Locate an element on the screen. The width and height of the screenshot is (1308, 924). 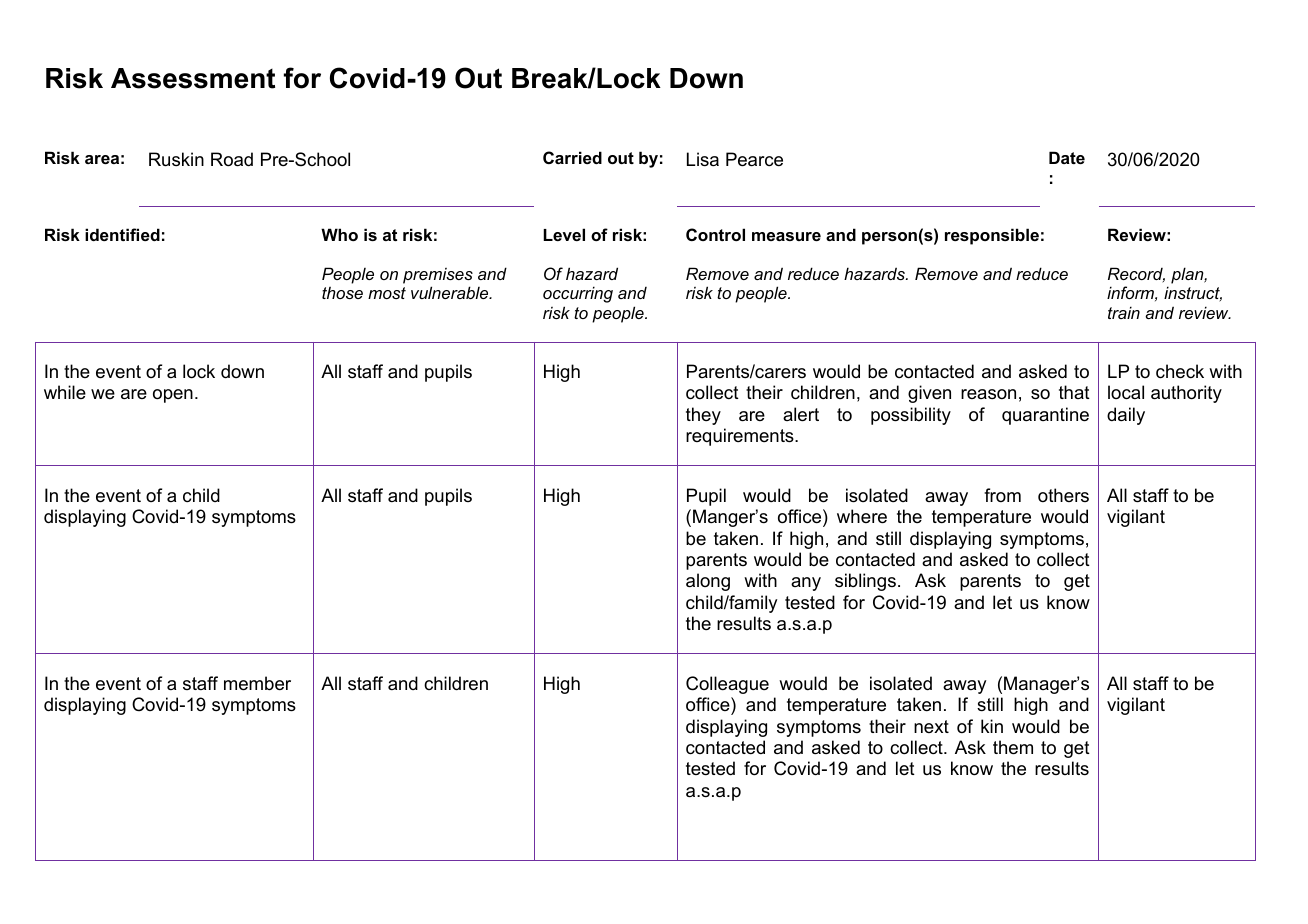
quarantine is located at coordinates (1045, 416).
